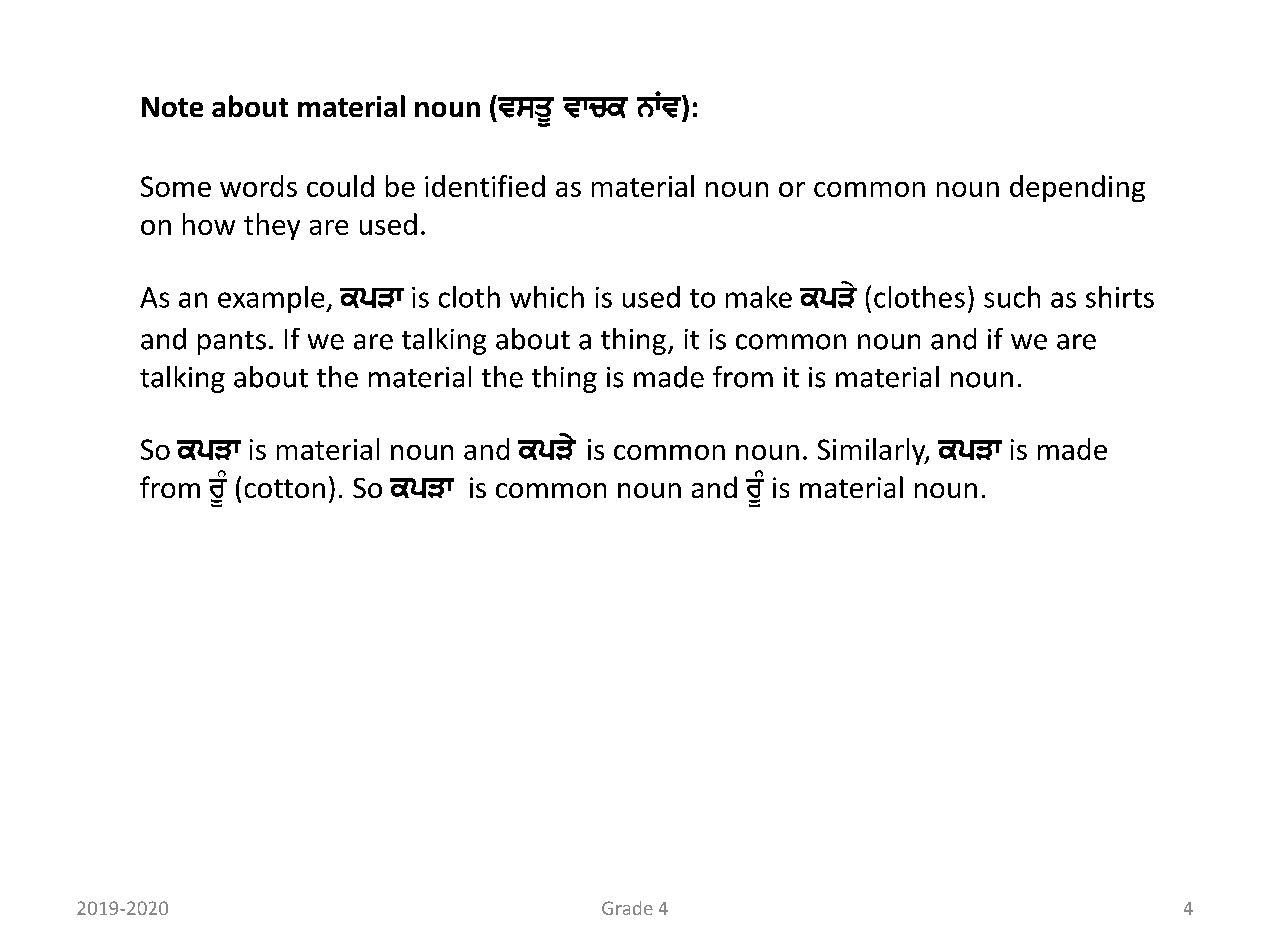 This document has height=952, width=1270. What do you see at coordinates (485, 186) in the document?
I see `identified` at bounding box center [485, 186].
